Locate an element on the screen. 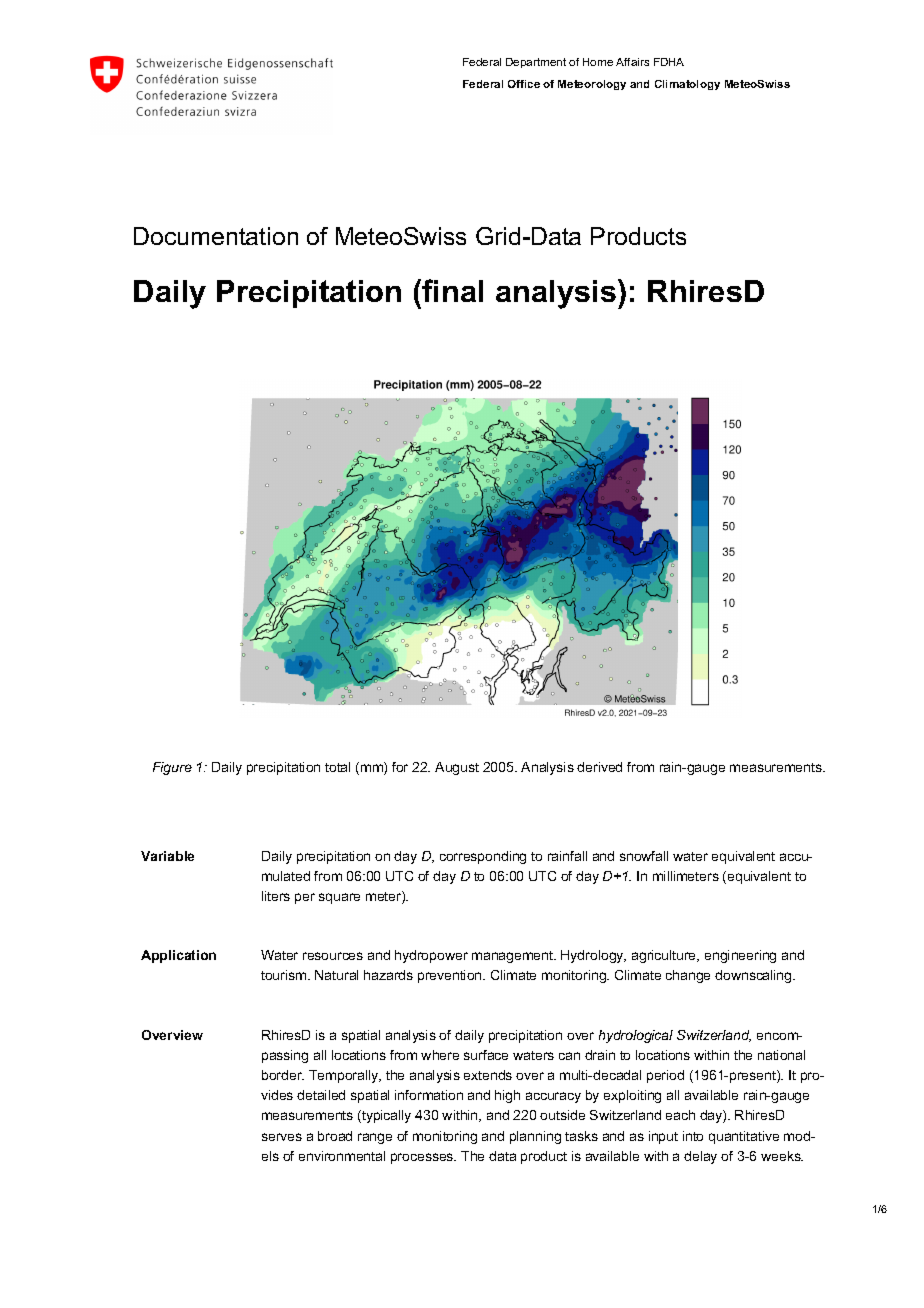 The height and width of the screenshot is (1308, 924). serves is located at coordinates (282, 1137).
